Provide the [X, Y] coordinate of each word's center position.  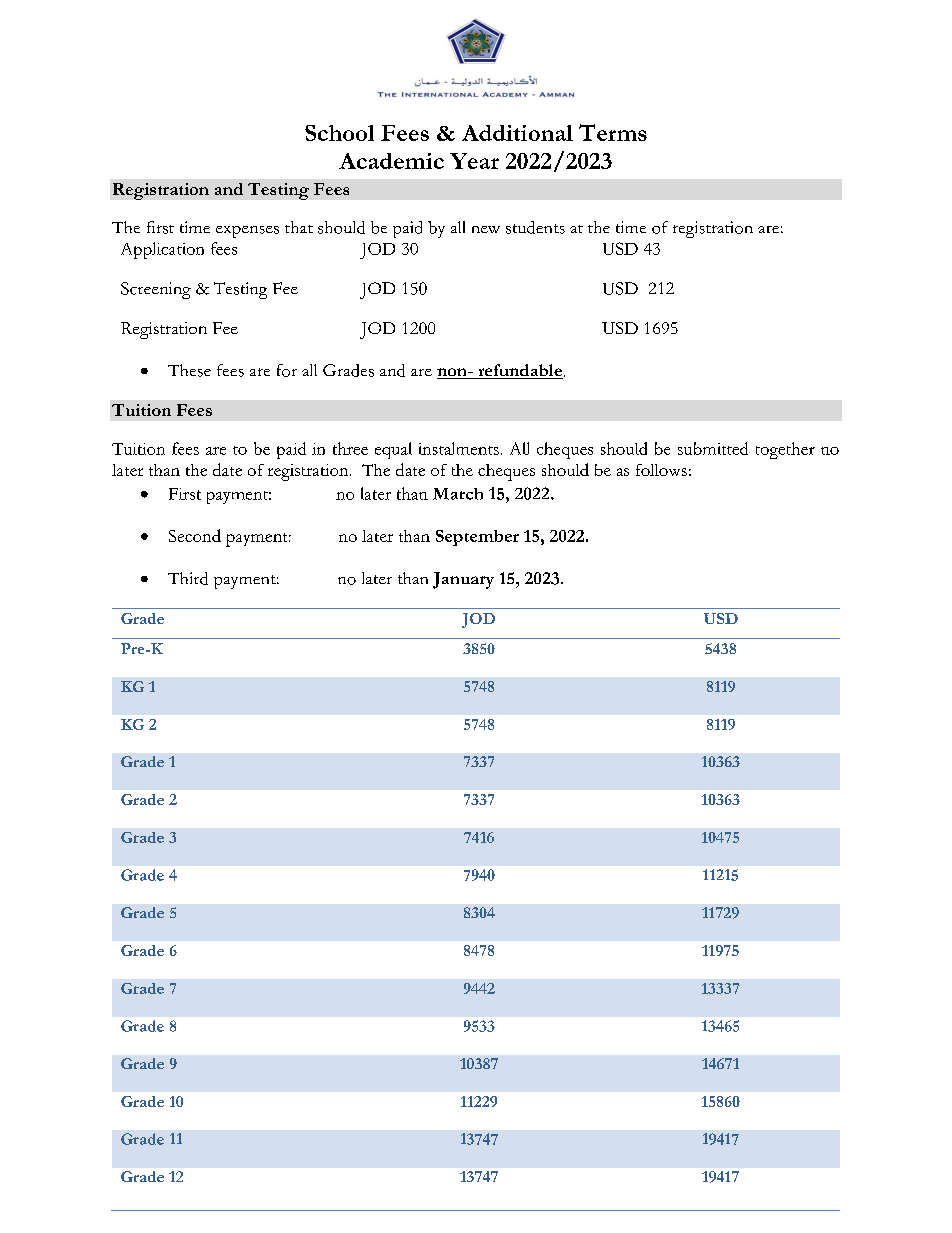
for [287, 370]
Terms [613, 132]
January [463, 580]
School [339, 133]
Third [188, 578]
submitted [713, 448]
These [189, 370]
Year [474, 161]
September [477, 538]
